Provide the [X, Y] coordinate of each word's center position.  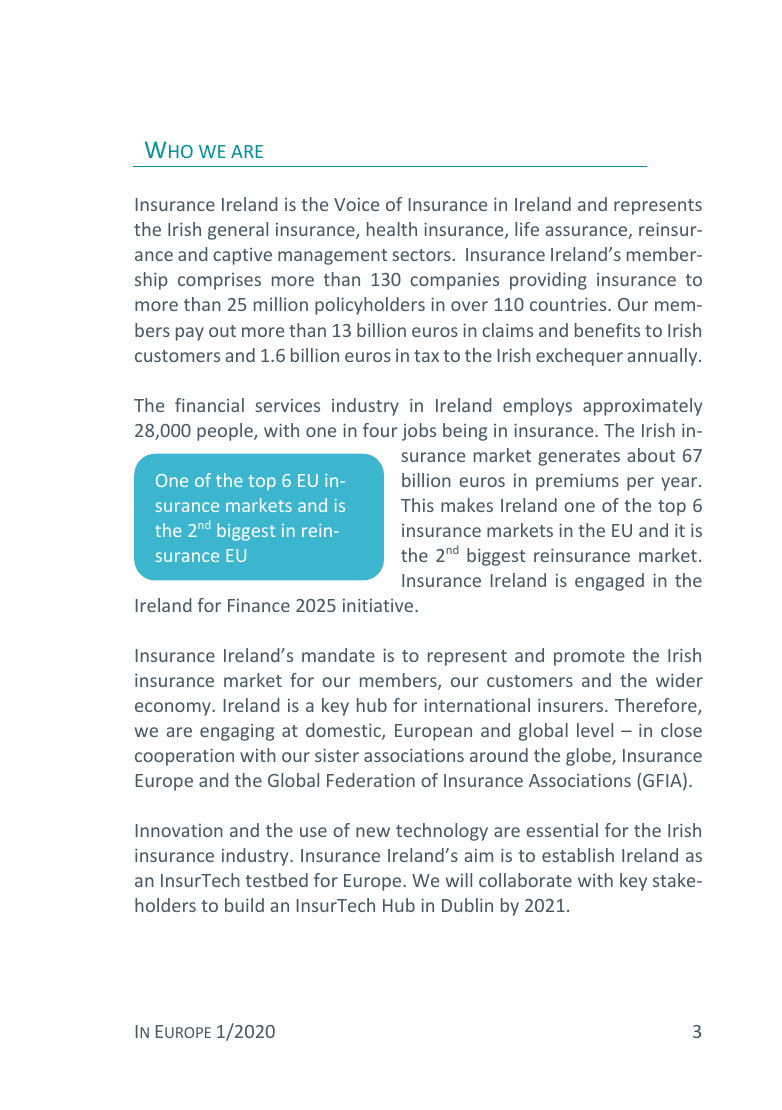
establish [578, 855]
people [226, 432]
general [238, 231]
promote [589, 658]
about [651, 455]
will [459, 880]
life [527, 229]
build [244, 905]
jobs [419, 432]
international [477, 705]
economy [174, 709]
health [392, 229]
